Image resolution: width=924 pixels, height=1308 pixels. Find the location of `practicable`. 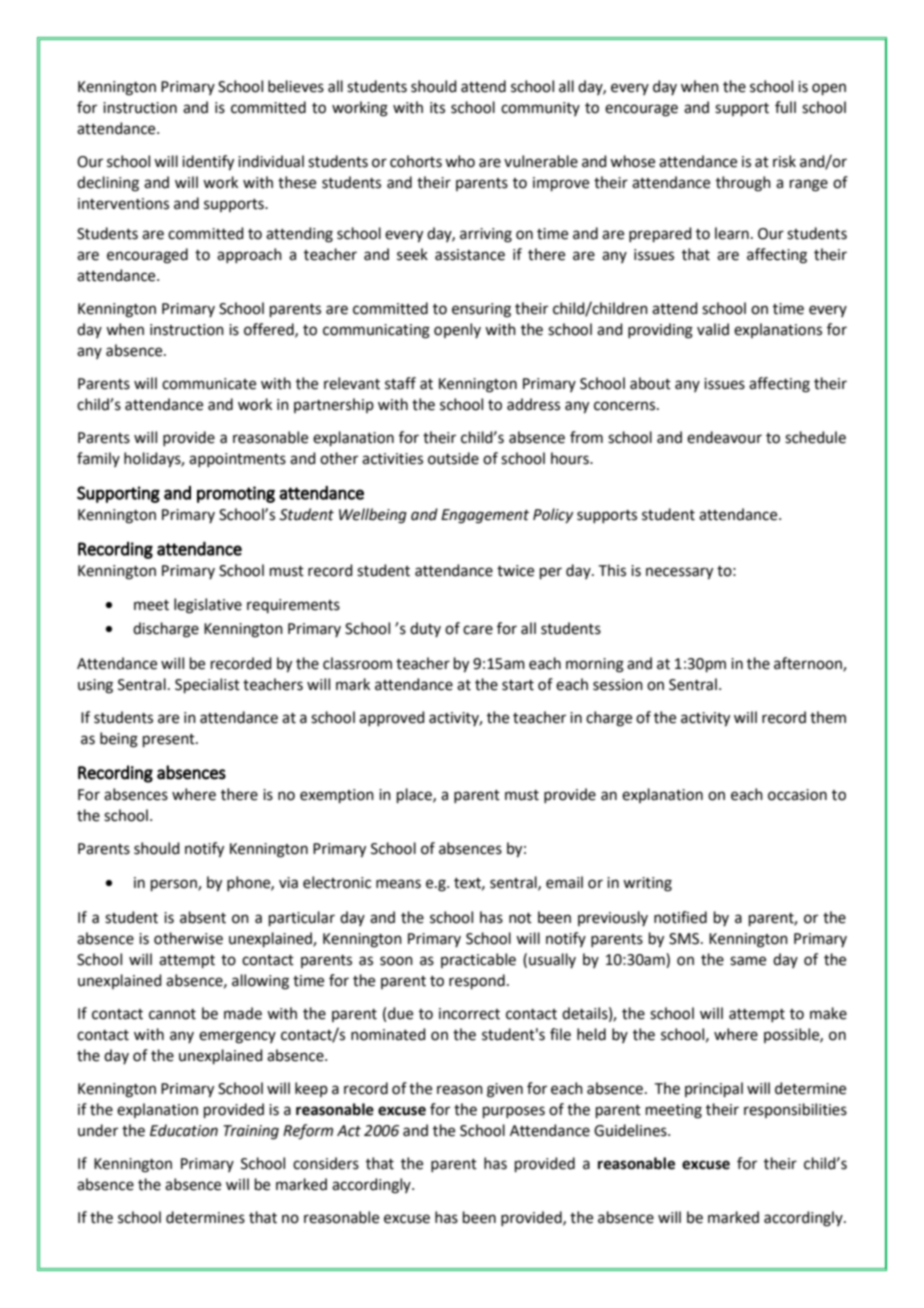

practicable is located at coordinates (478, 960).
